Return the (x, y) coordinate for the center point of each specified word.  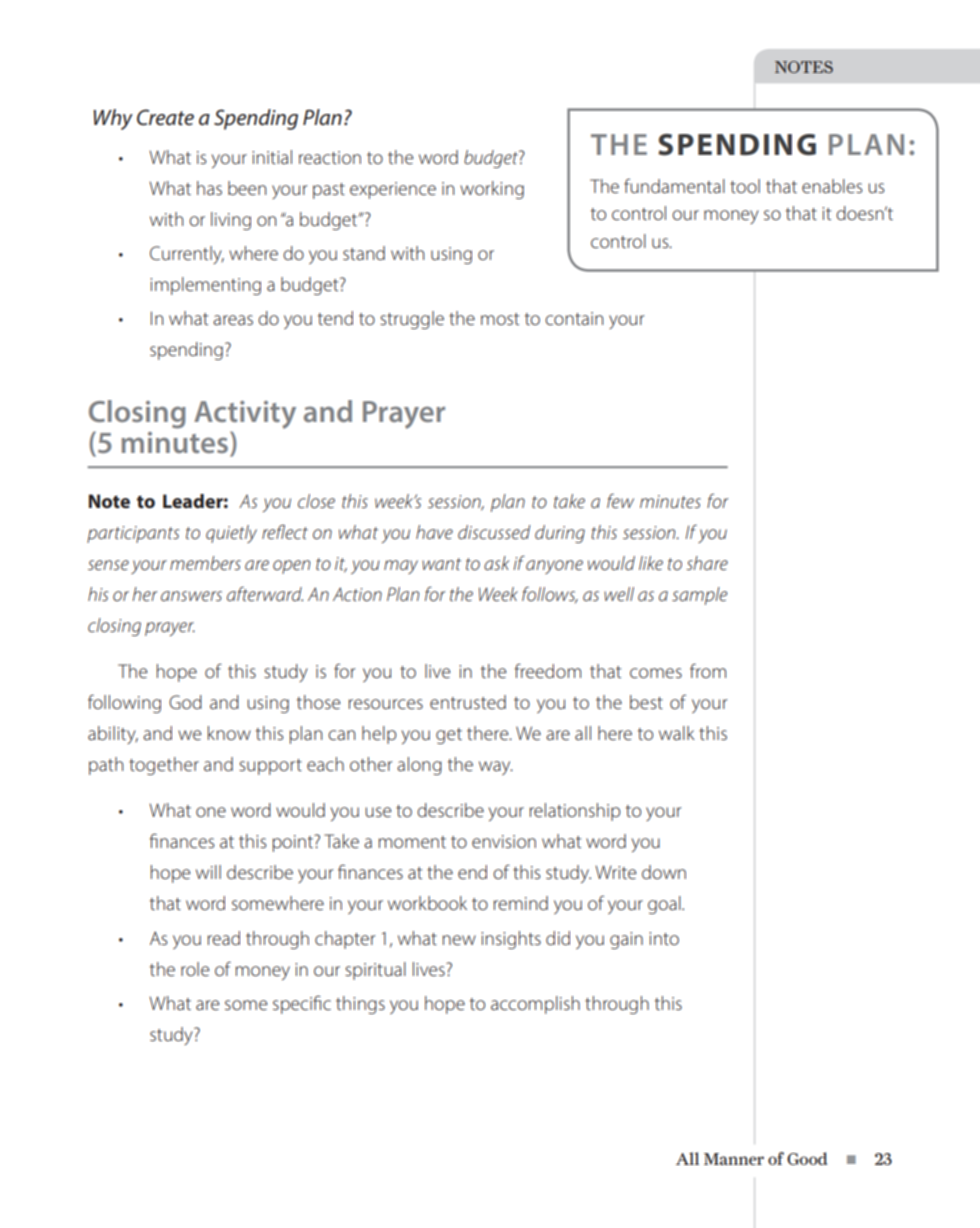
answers (191, 596)
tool (745, 186)
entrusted (468, 702)
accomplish (535, 1005)
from (708, 670)
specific (302, 1004)
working (492, 190)
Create (165, 117)
